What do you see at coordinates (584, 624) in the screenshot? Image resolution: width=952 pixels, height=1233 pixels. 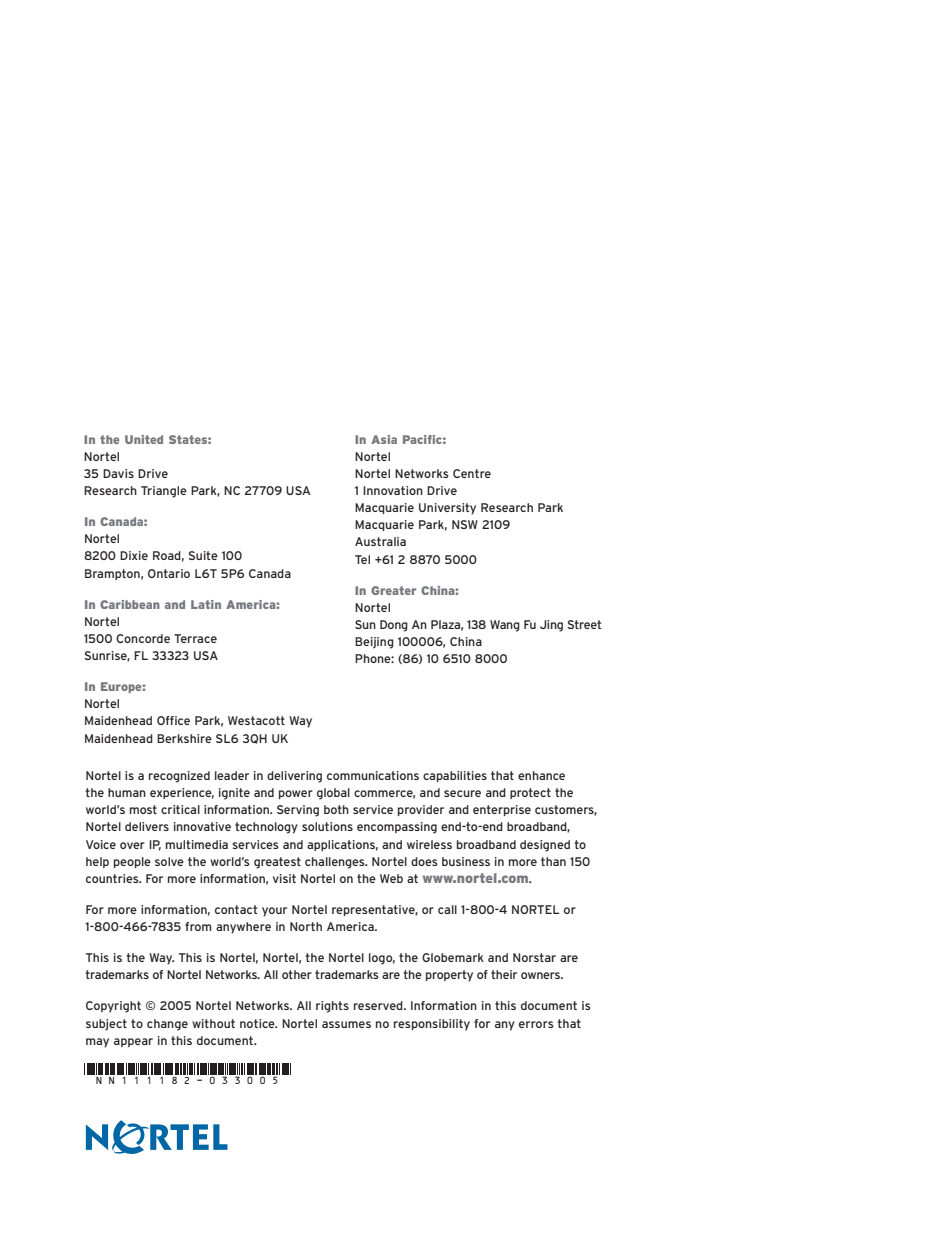 I see `Street` at bounding box center [584, 624].
